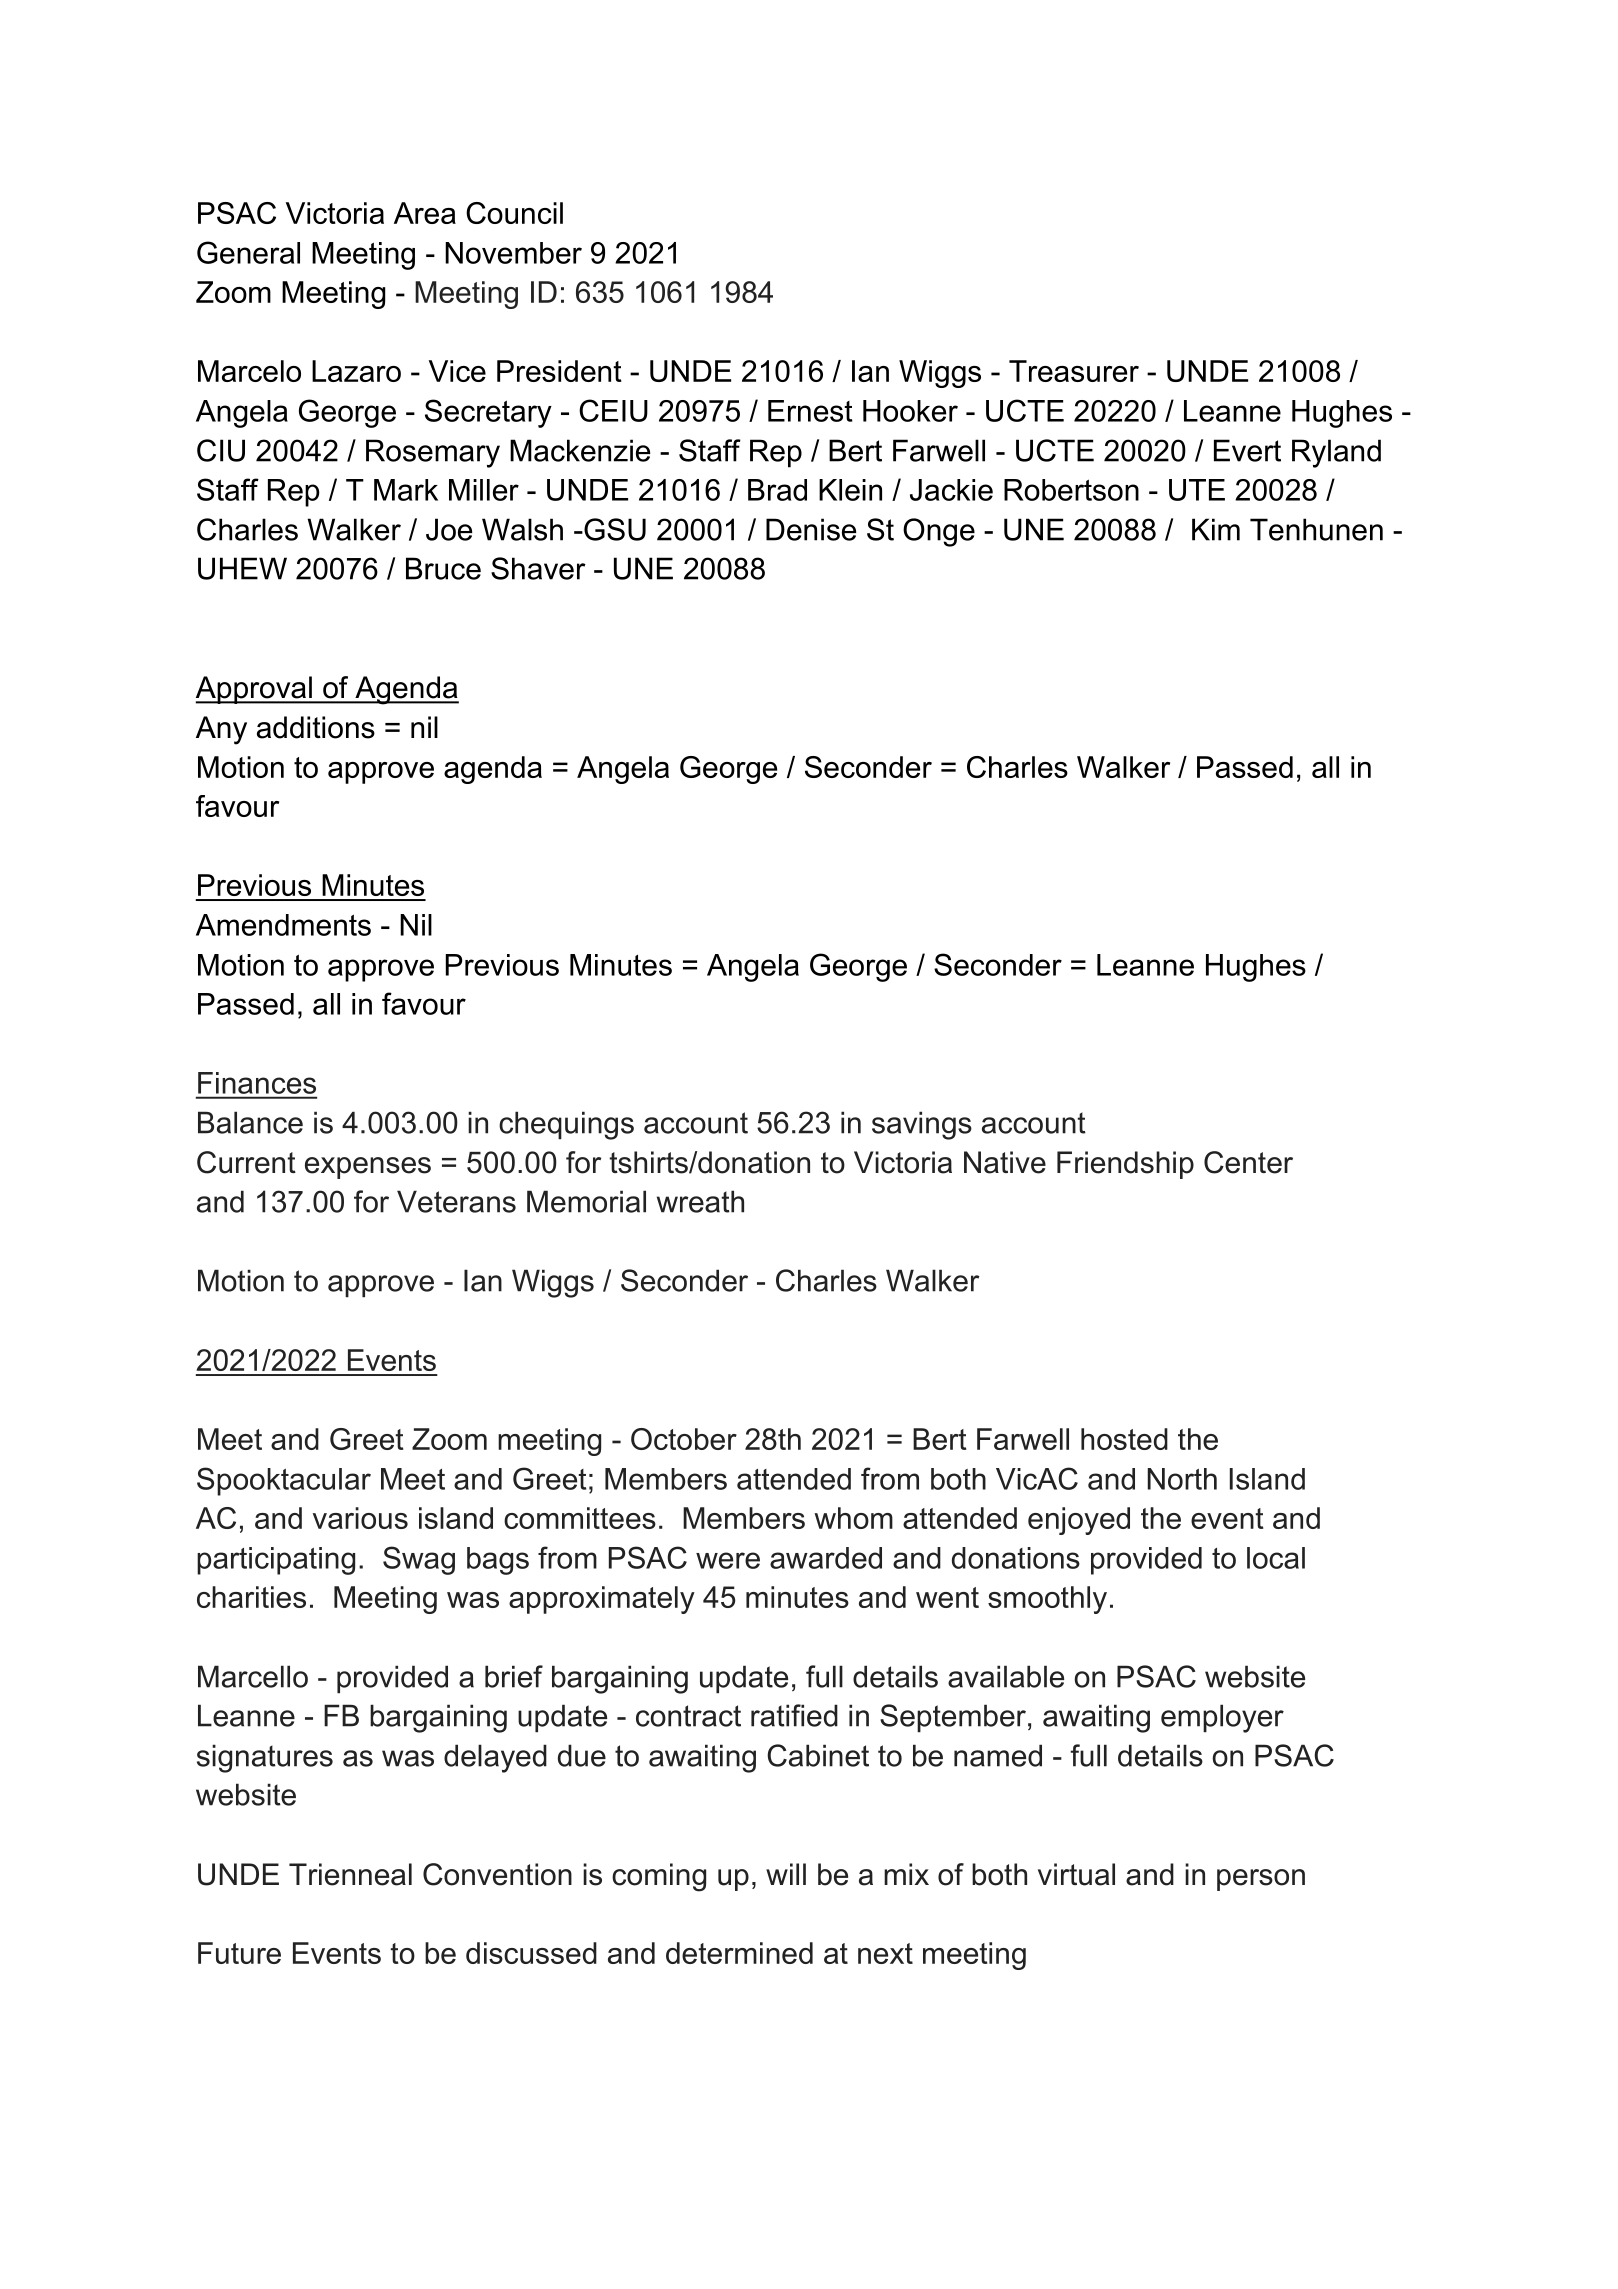  I want to click on will, so click(786, 1874).
